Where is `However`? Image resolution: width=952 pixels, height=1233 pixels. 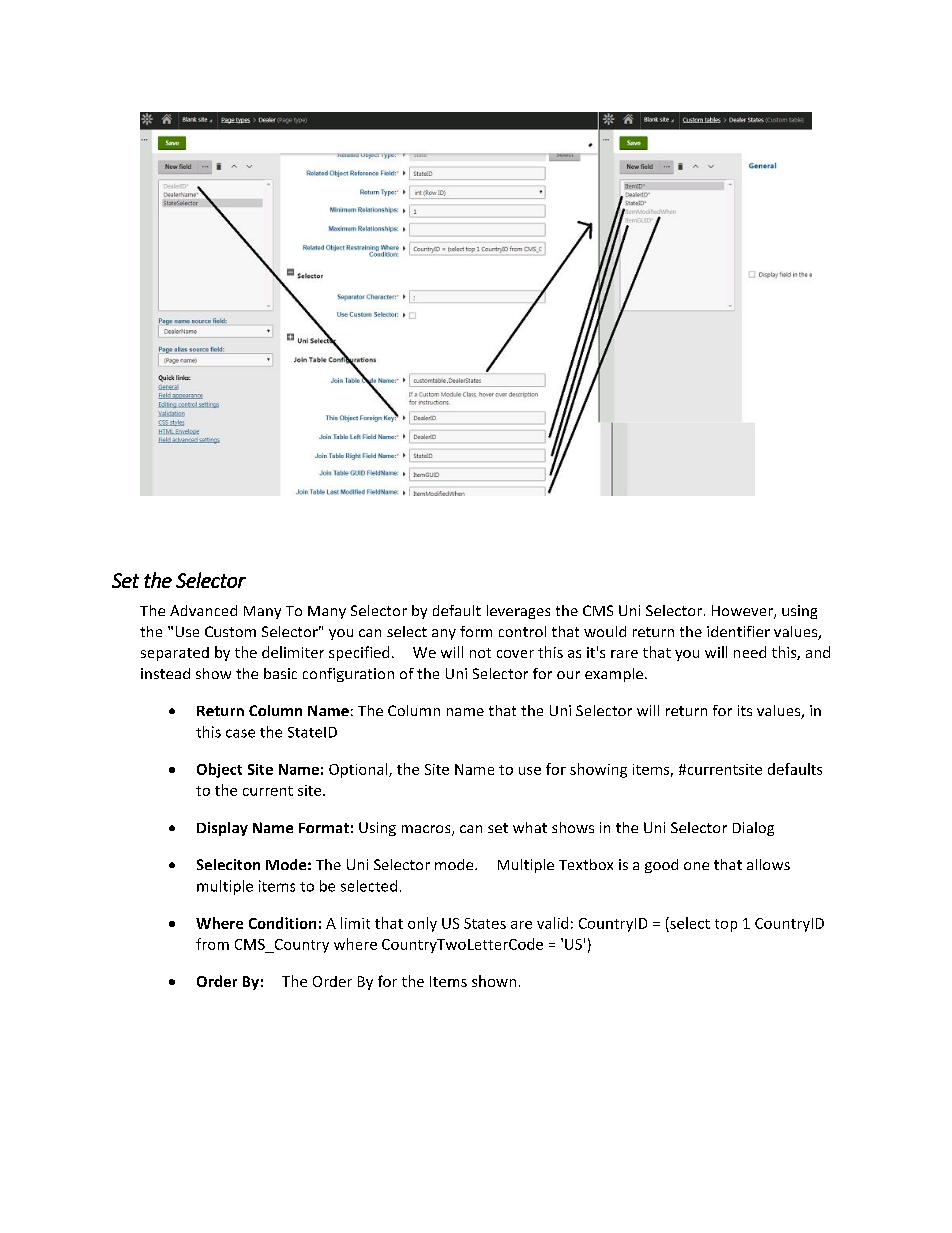
However is located at coordinates (743, 612).
